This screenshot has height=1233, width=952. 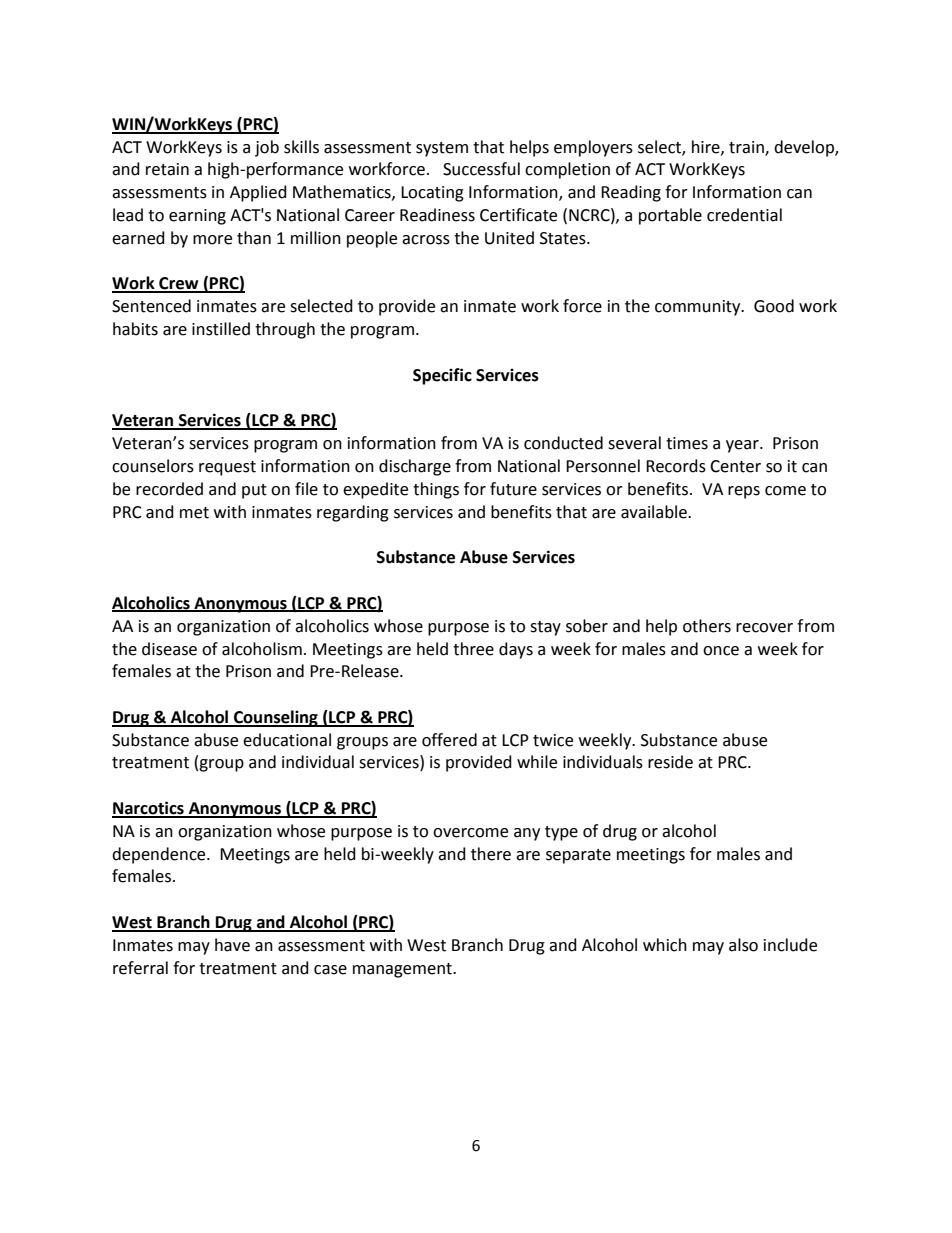 I want to click on management, so click(x=403, y=970).
